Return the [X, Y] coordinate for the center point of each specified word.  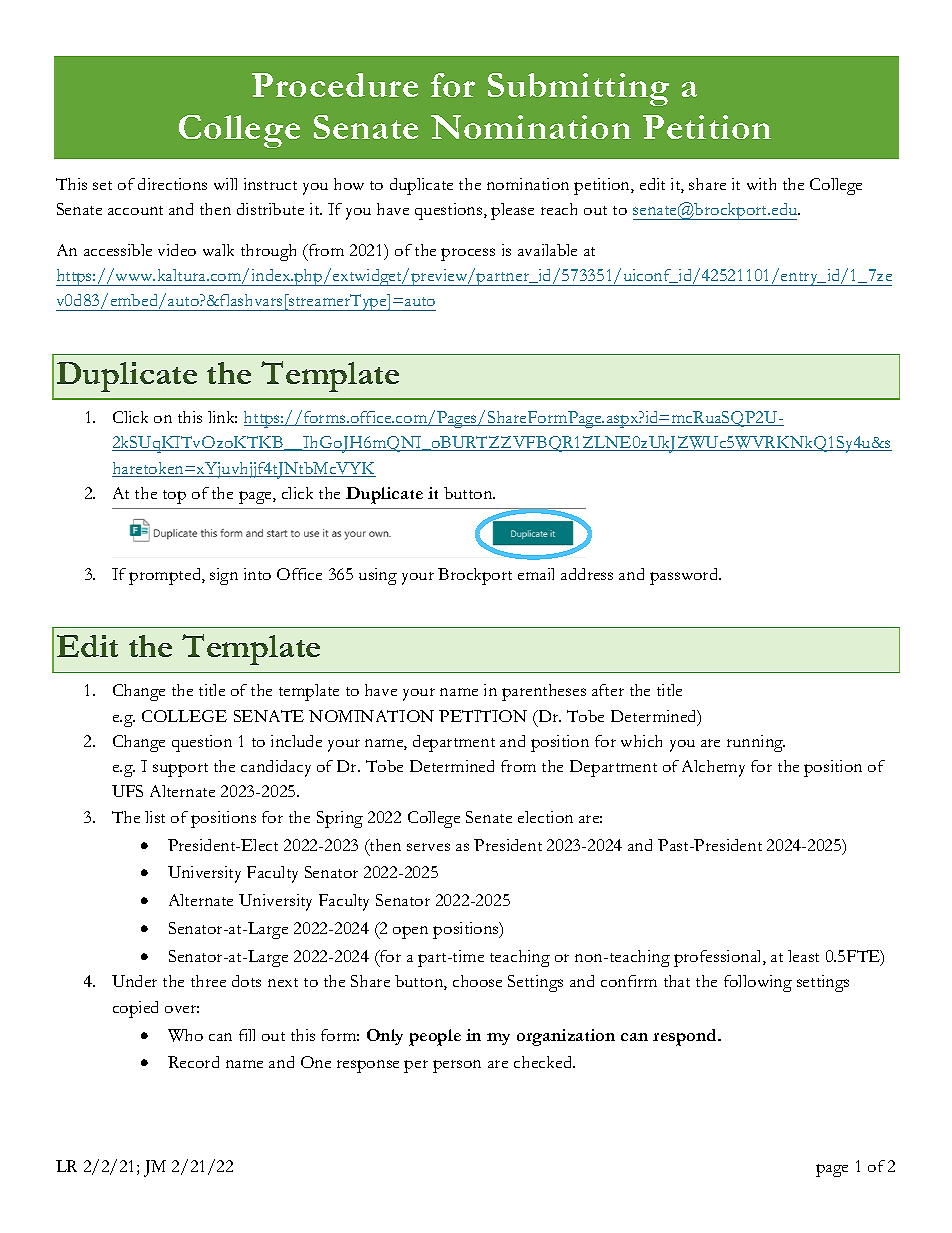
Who [185, 1035]
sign [224, 576]
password [685, 576]
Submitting [578, 89]
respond [686, 1037]
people [435, 1037]
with [761, 184]
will [225, 184]
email [536, 574]
